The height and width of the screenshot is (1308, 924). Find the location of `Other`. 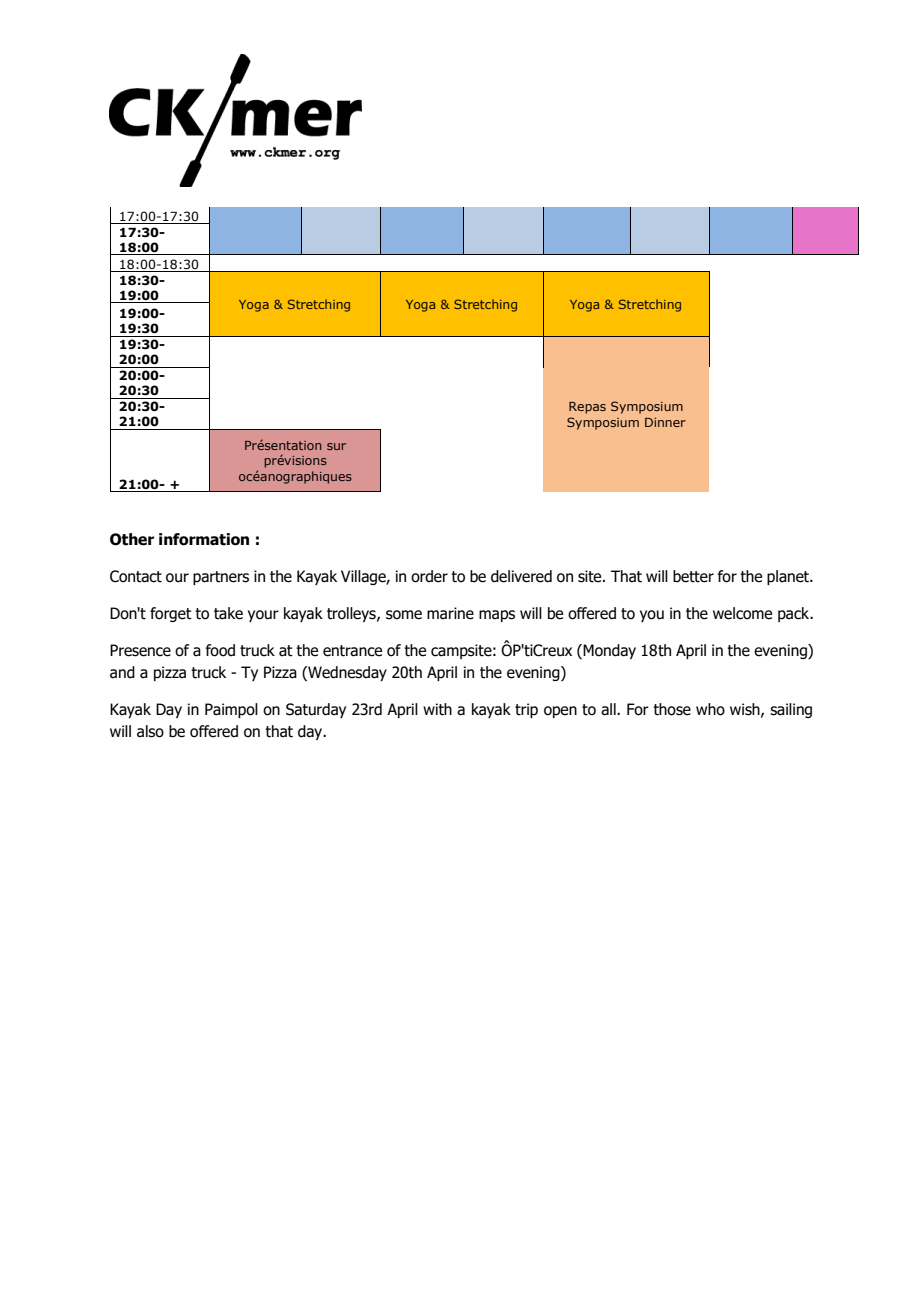

Other is located at coordinates (132, 539).
